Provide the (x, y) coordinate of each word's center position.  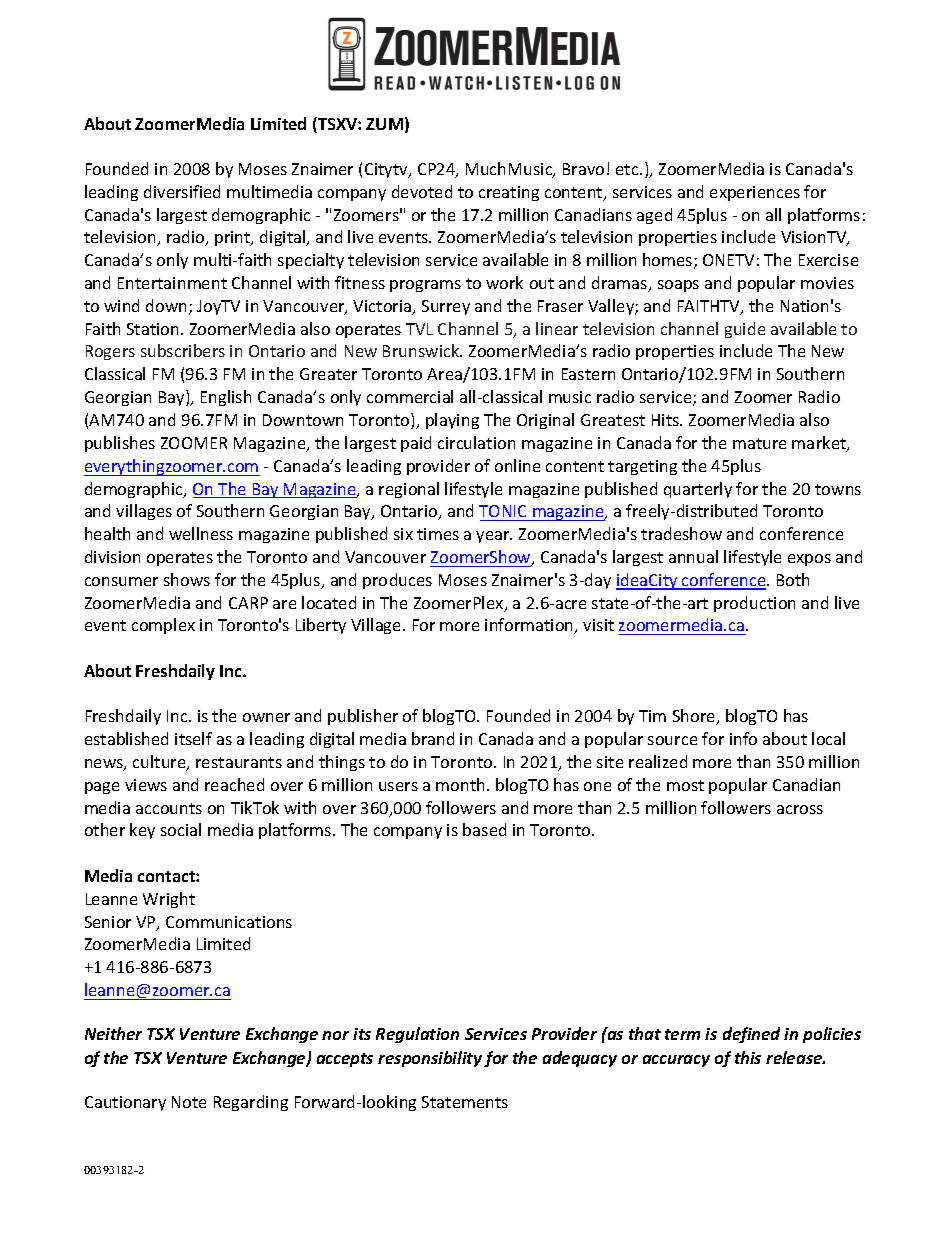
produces (397, 581)
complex (163, 626)
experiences (755, 193)
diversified (182, 191)
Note (189, 1102)
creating (509, 193)
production (754, 604)
